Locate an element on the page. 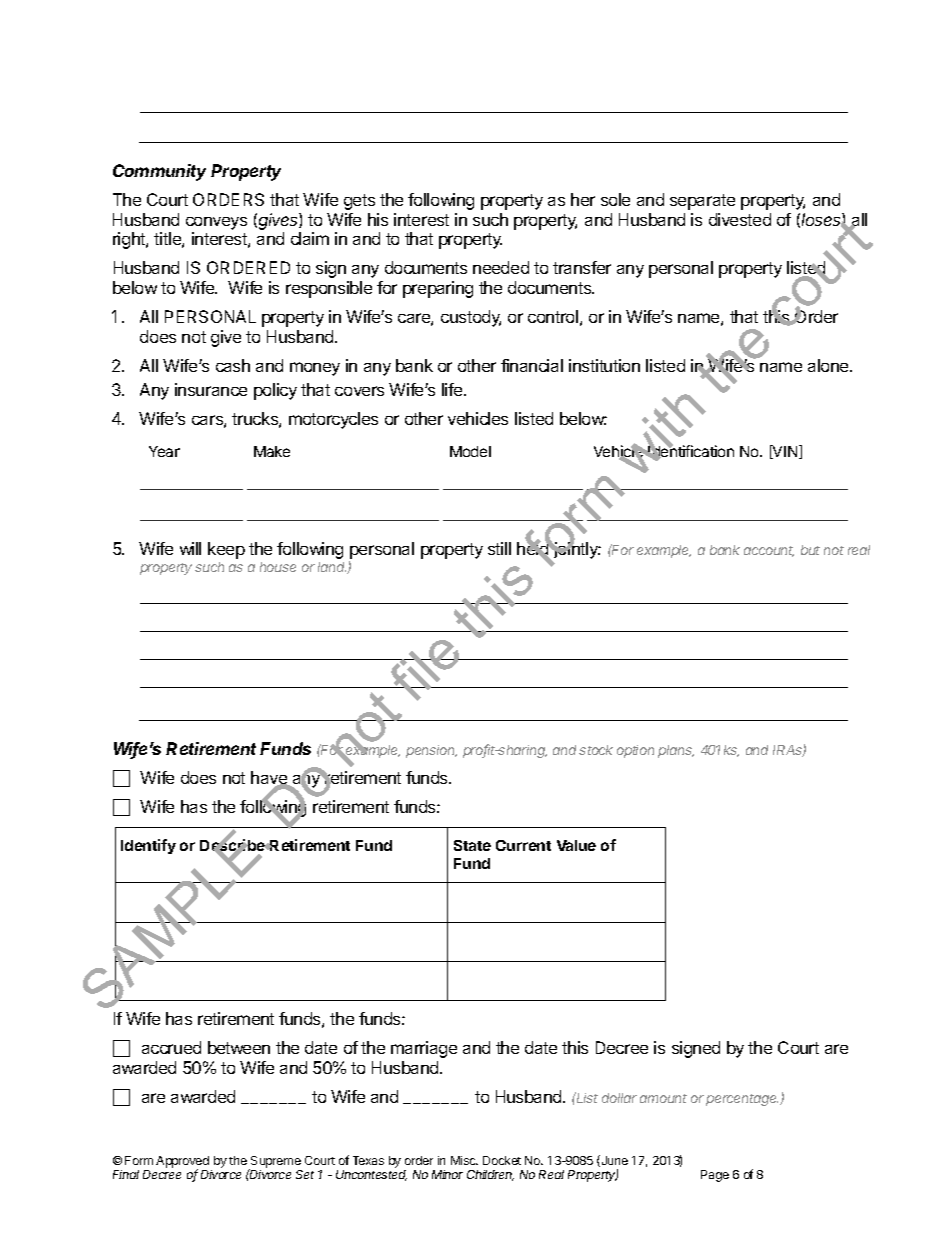  divested is located at coordinates (740, 219).
